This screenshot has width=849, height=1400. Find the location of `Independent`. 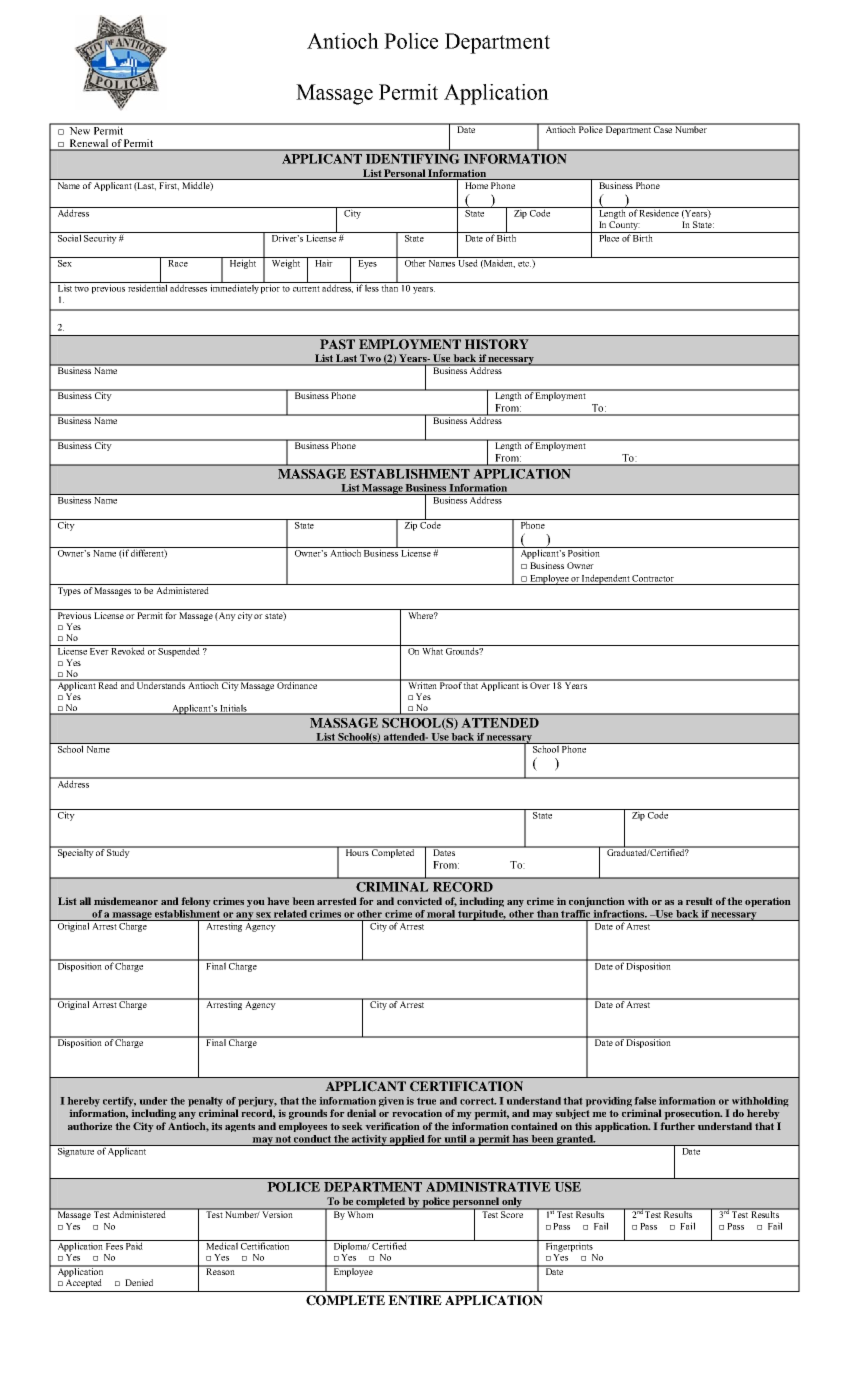

Independent is located at coordinates (606, 579).
